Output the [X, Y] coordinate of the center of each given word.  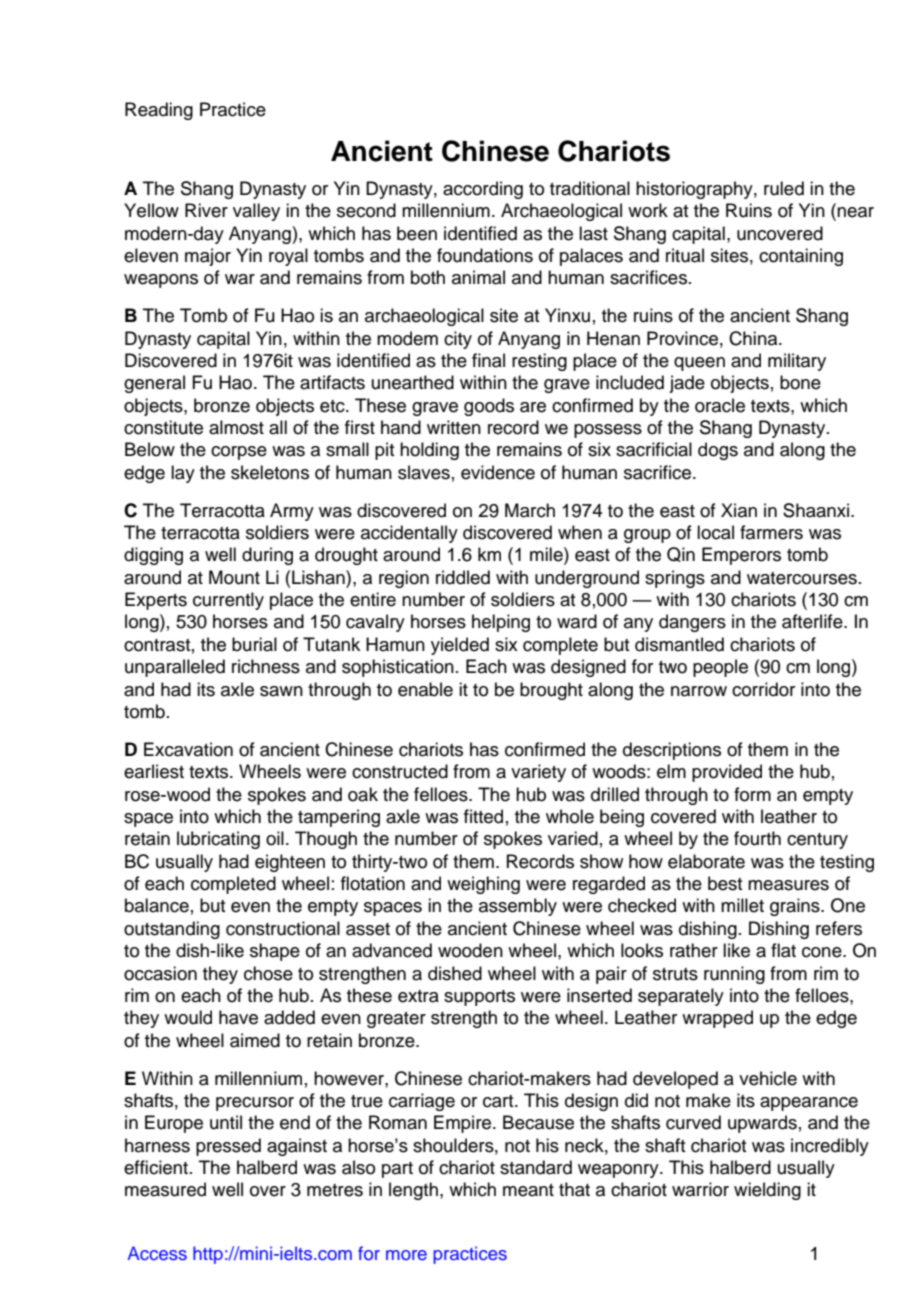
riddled [463, 577]
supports [479, 998]
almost [236, 427]
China [754, 338]
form [752, 794]
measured [165, 1189]
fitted [483, 816]
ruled [784, 188]
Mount [234, 577]
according [483, 190]
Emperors [741, 556]
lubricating [218, 840]
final [488, 360]
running [734, 975]
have [238, 1017]
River [206, 210]
